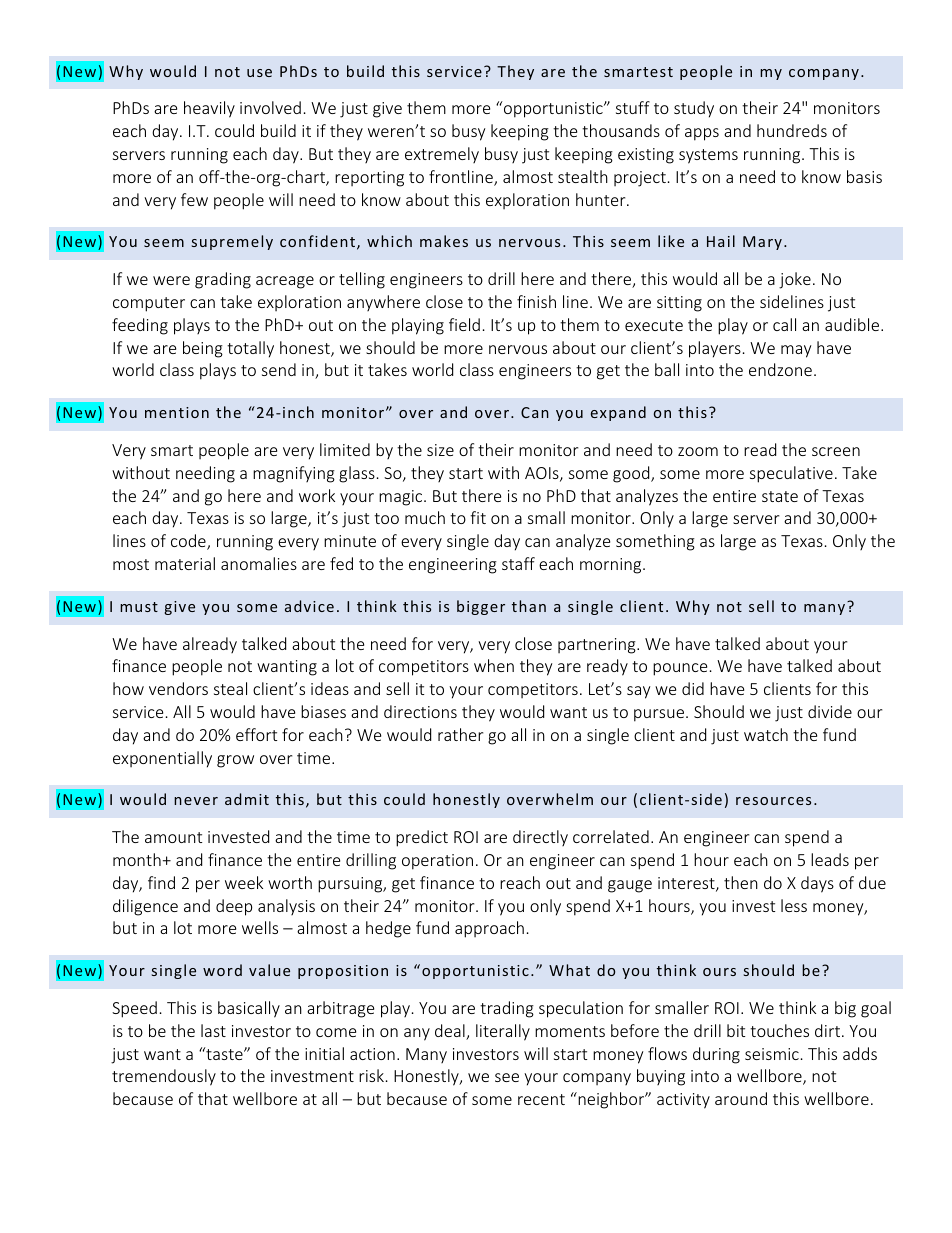  What do you see at coordinates (440, 450) in the document?
I see `size` at bounding box center [440, 450].
